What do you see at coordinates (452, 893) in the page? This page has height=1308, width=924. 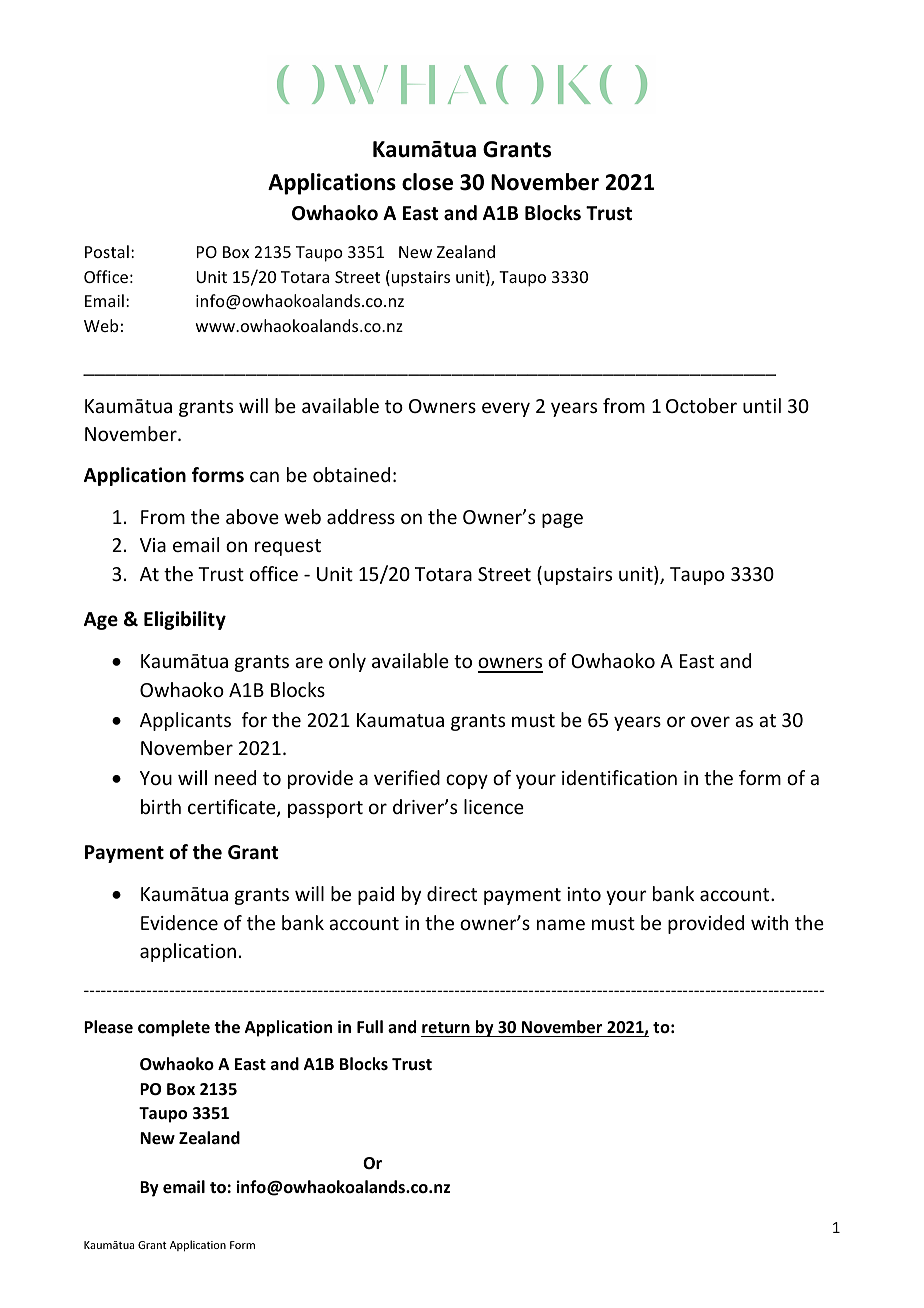 I see `direct` at bounding box center [452, 893].
